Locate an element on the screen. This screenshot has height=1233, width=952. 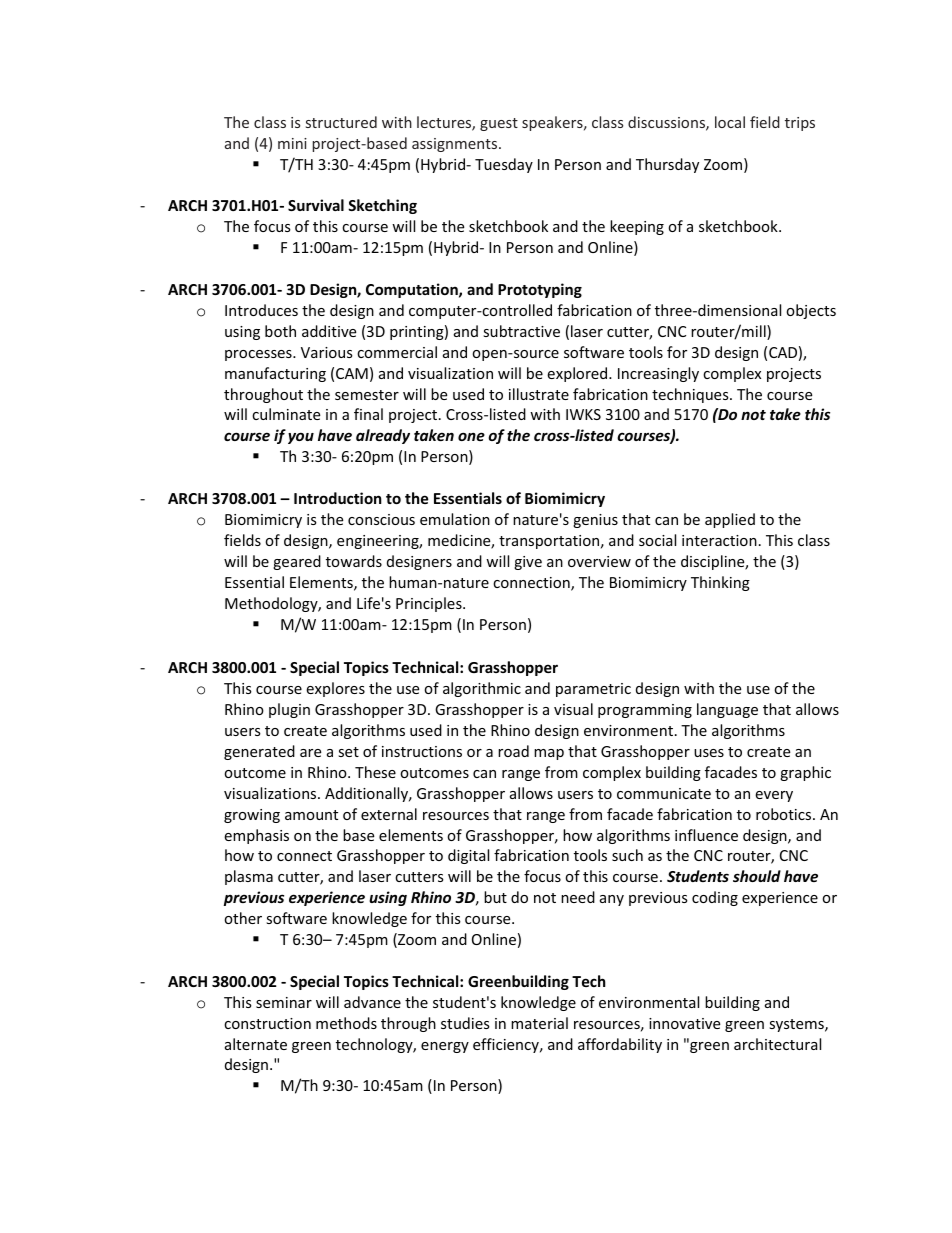
geared is located at coordinates (297, 562).
